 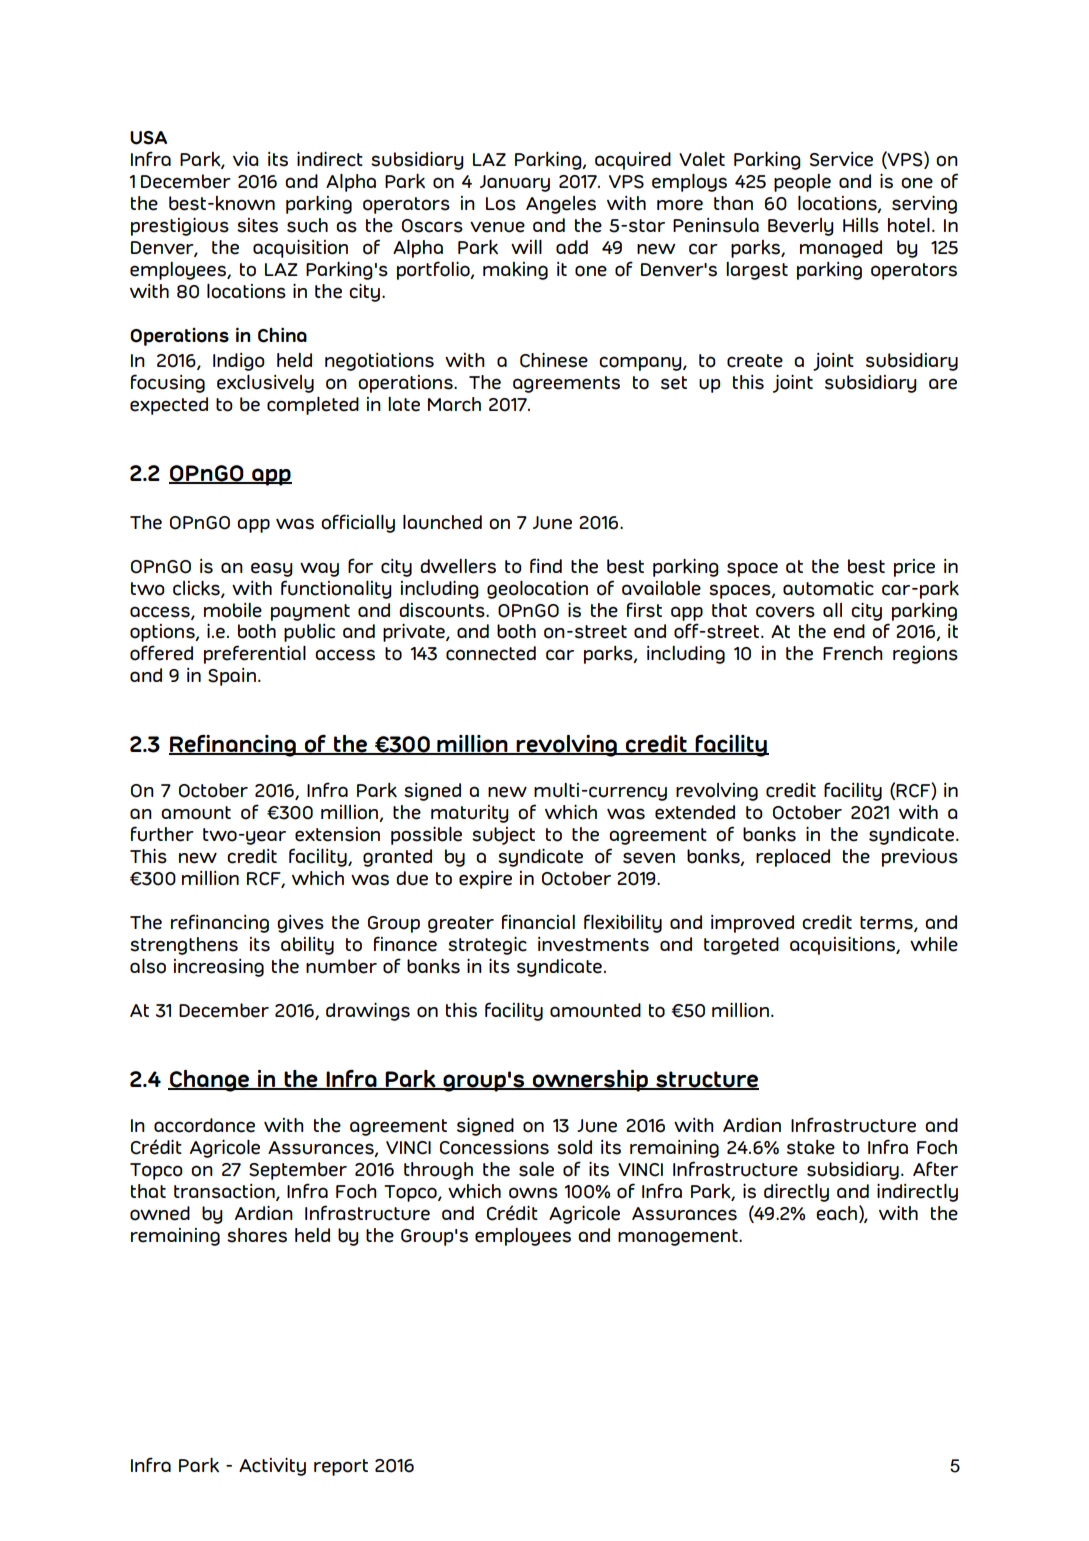 I want to click on terms, so click(x=887, y=924).
